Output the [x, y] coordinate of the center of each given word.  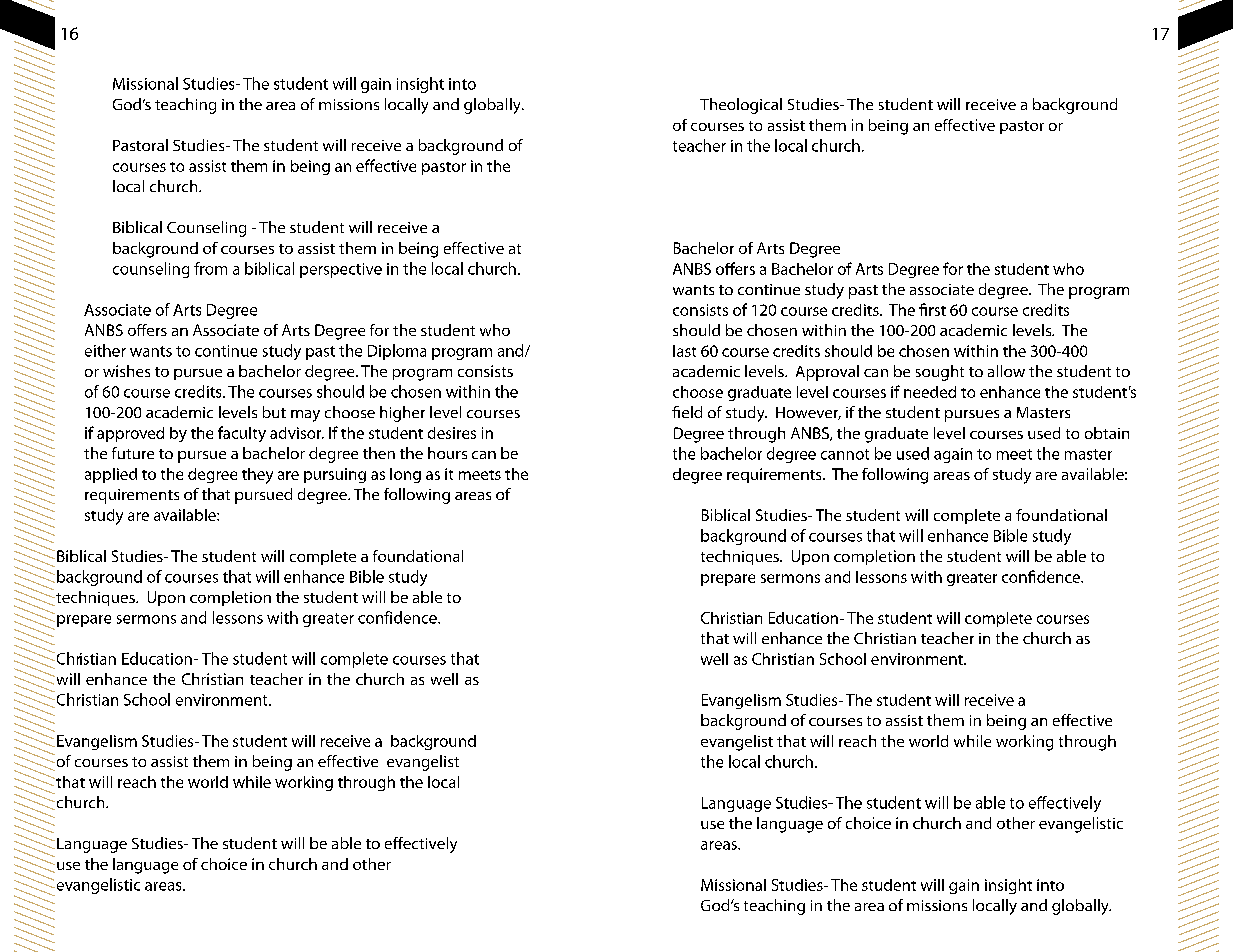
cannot [845, 454]
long [405, 475]
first [932, 309]
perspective [341, 270]
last [684, 351]
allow [1006, 371]
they [257, 476]
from [210, 268]
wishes [126, 371]
